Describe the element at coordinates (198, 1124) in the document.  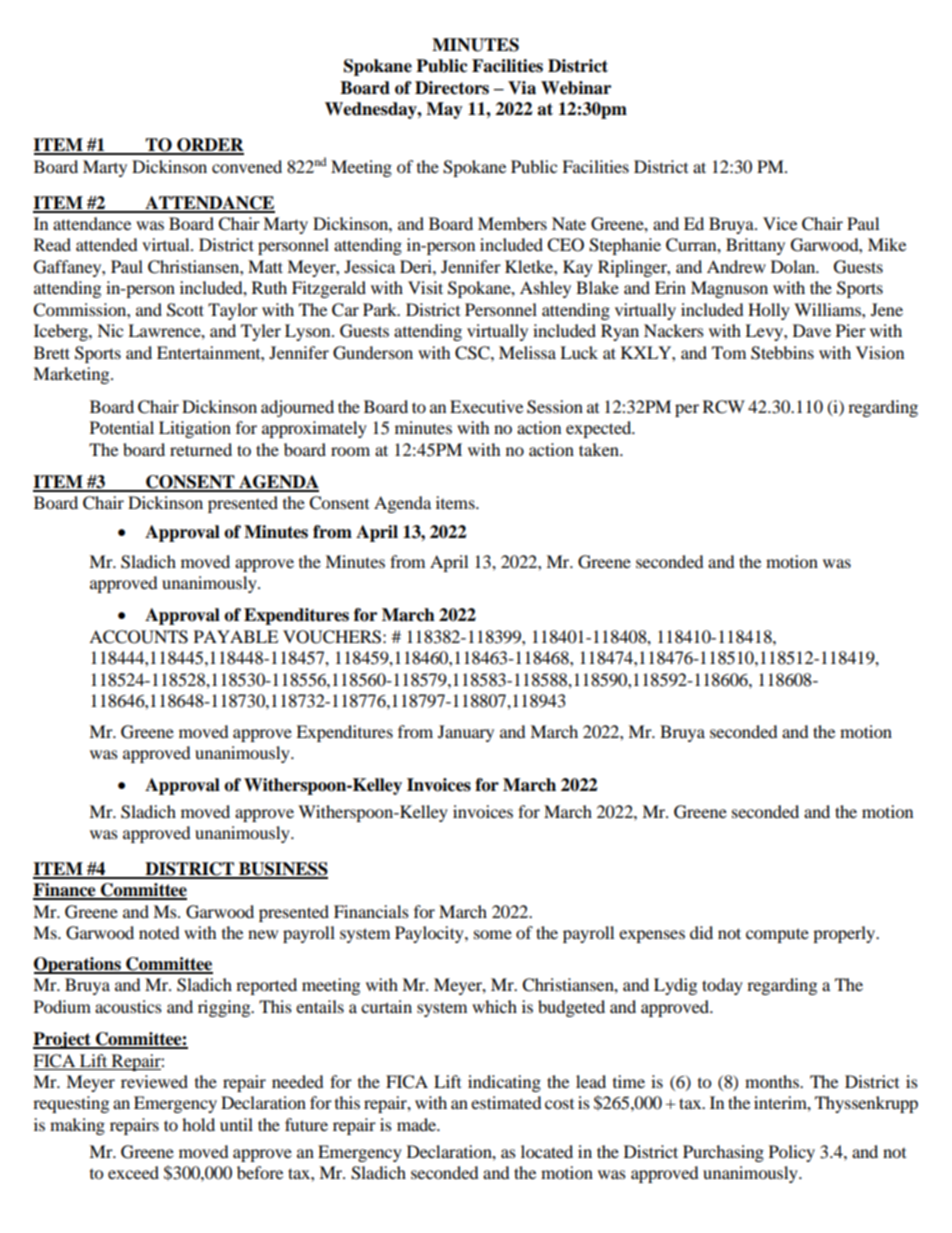
I see `hold` at that location.
